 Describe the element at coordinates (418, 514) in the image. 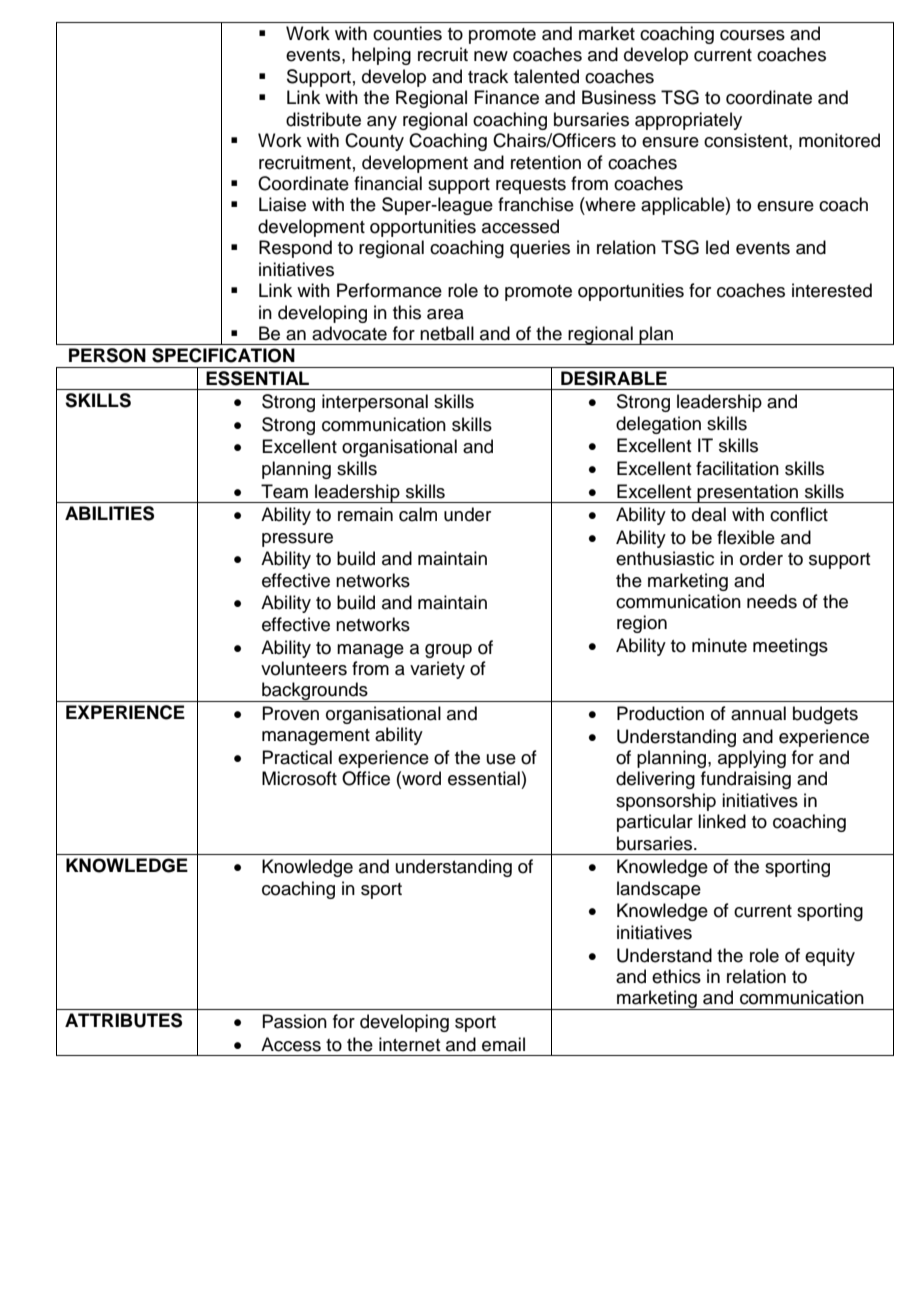

I see `calm` at that location.
